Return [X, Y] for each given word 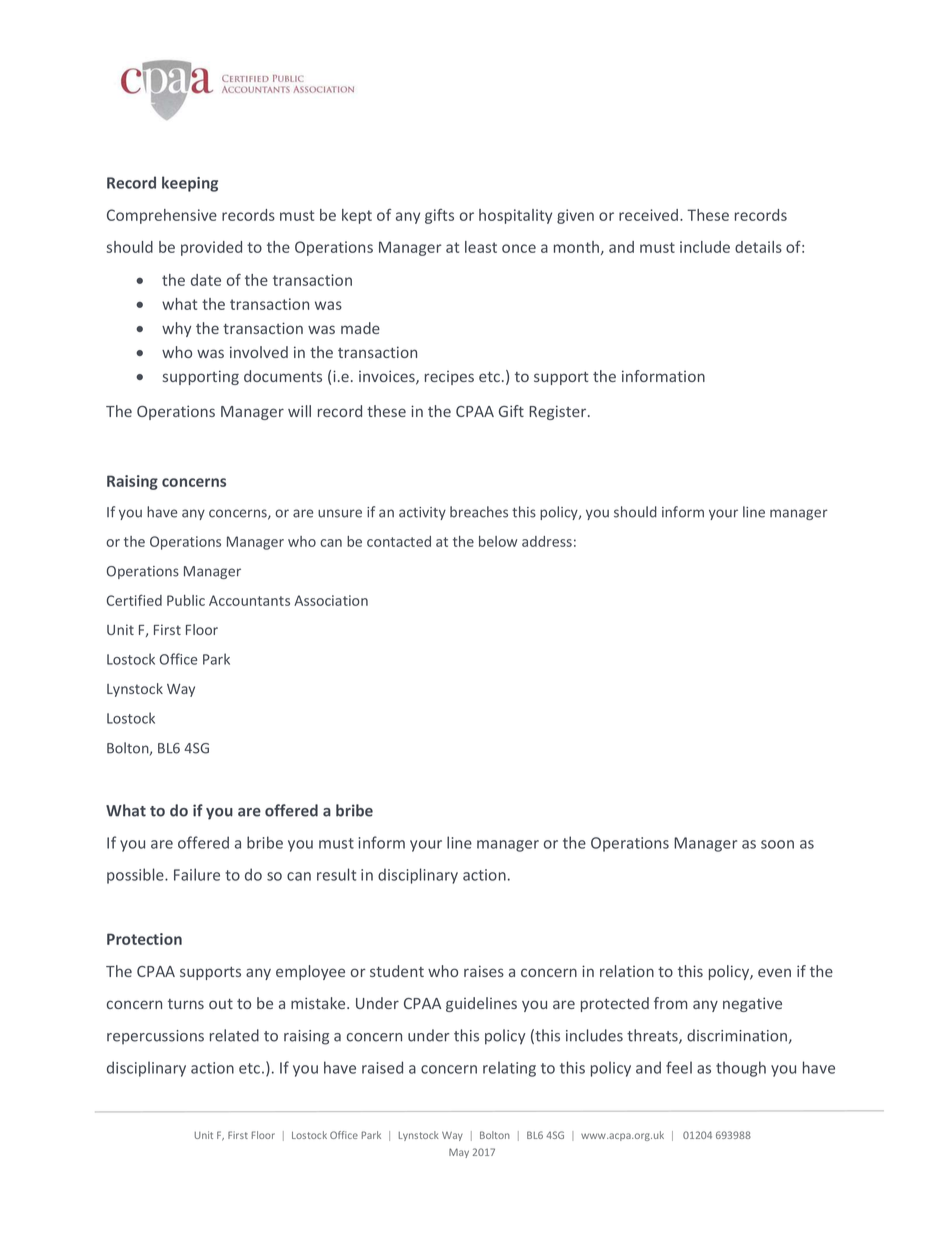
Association [331, 600]
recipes [449, 378]
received [650, 215]
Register [559, 412]
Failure [197, 874]
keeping [190, 184]
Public [186, 600]
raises [484, 971]
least [481, 247]
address [547, 541]
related [234, 1035]
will [299, 411]
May [459, 1153]
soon [777, 844]
